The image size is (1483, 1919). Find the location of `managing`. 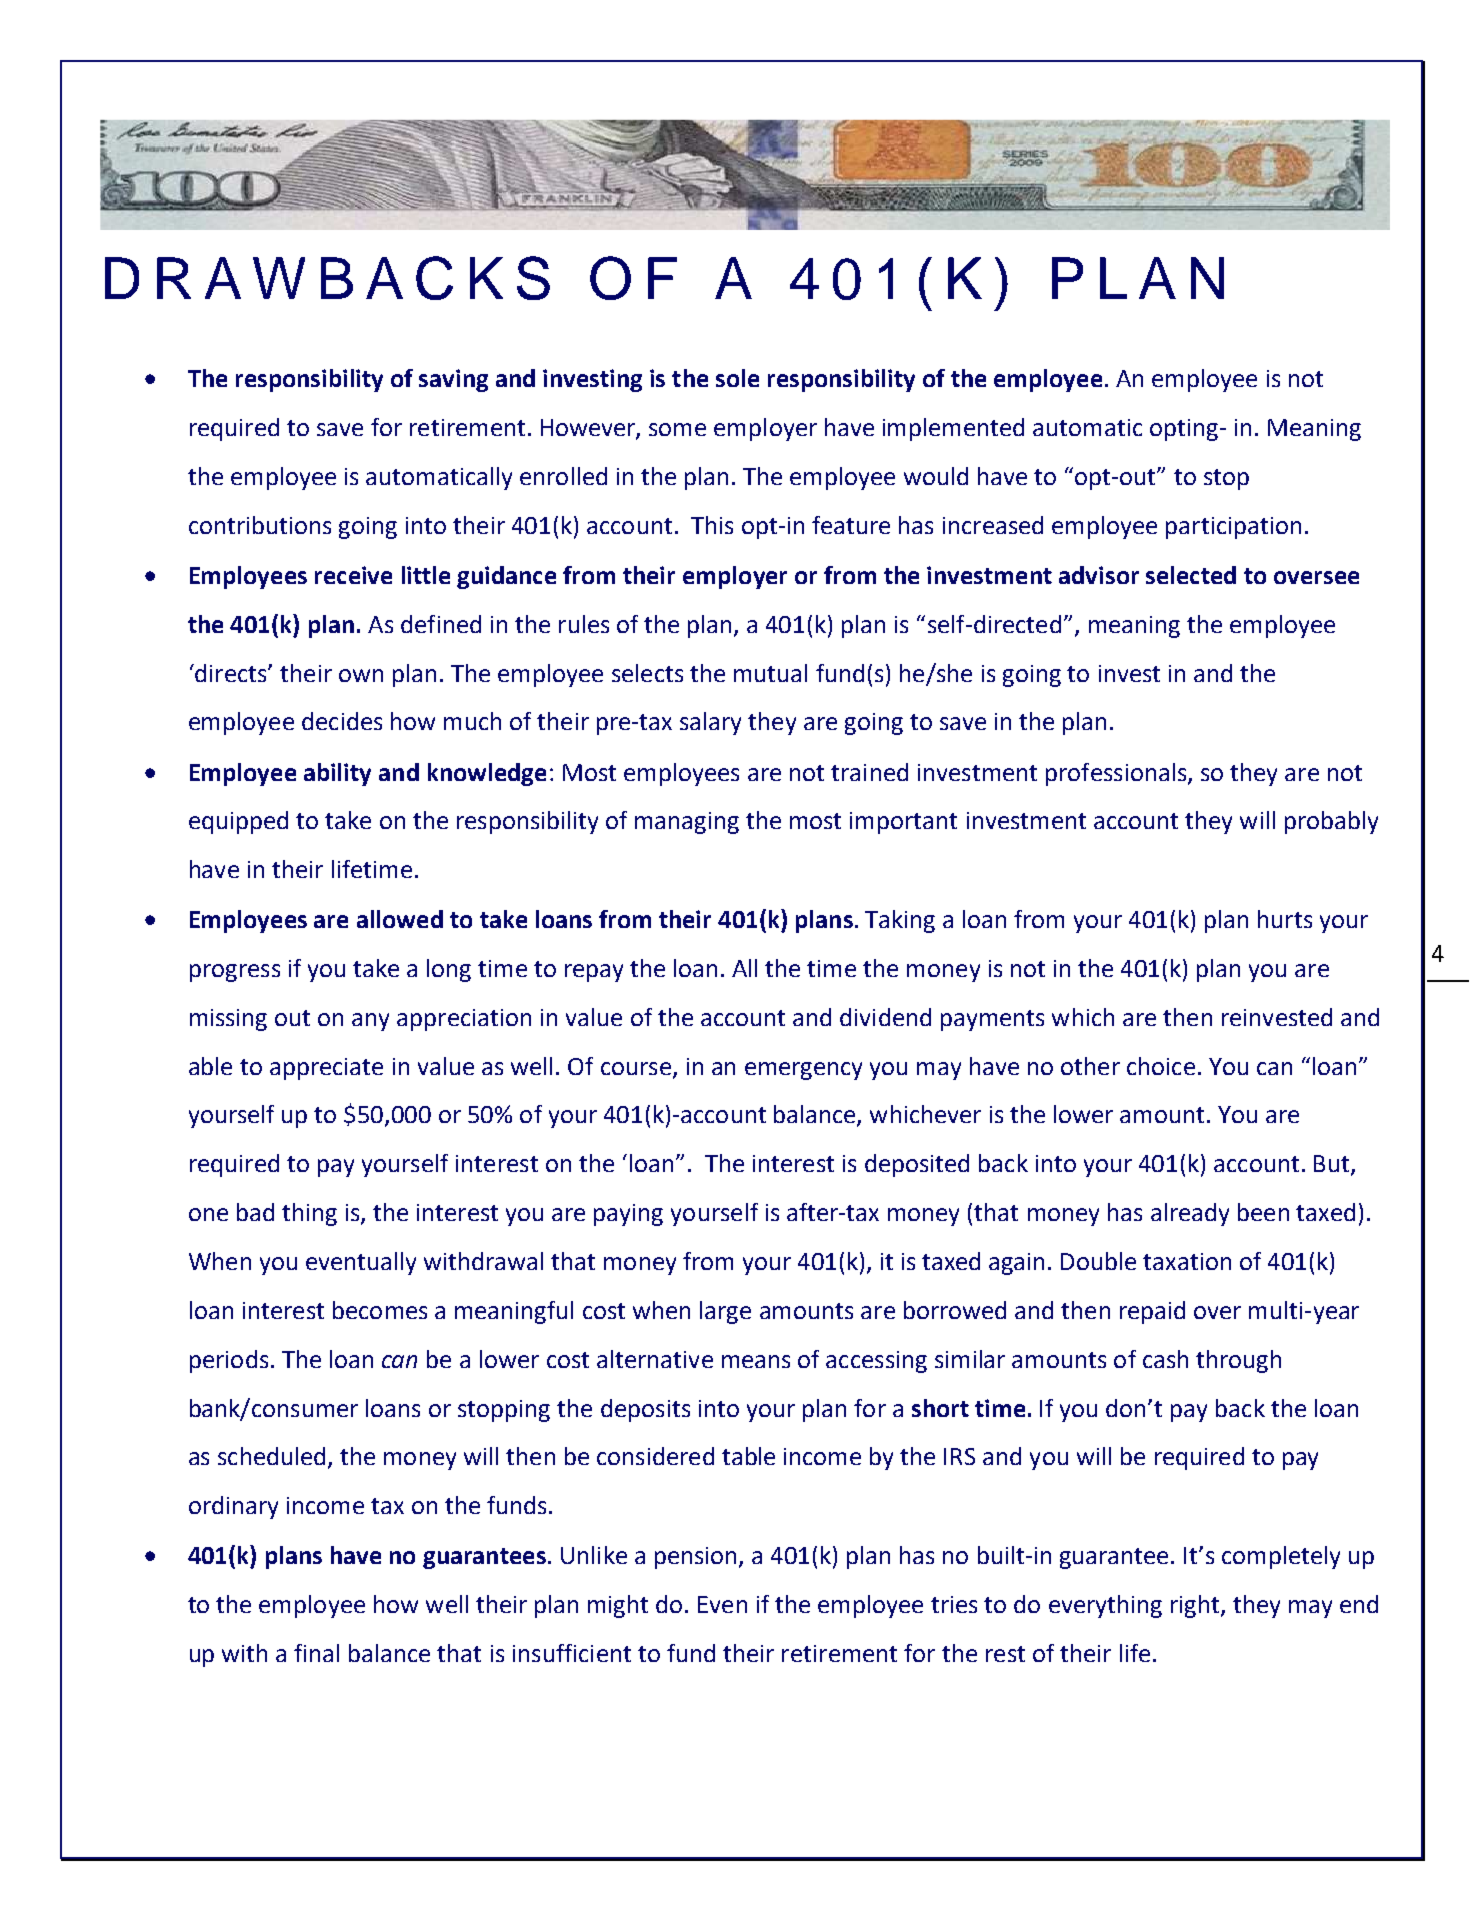

managing is located at coordinates (687, 823).
